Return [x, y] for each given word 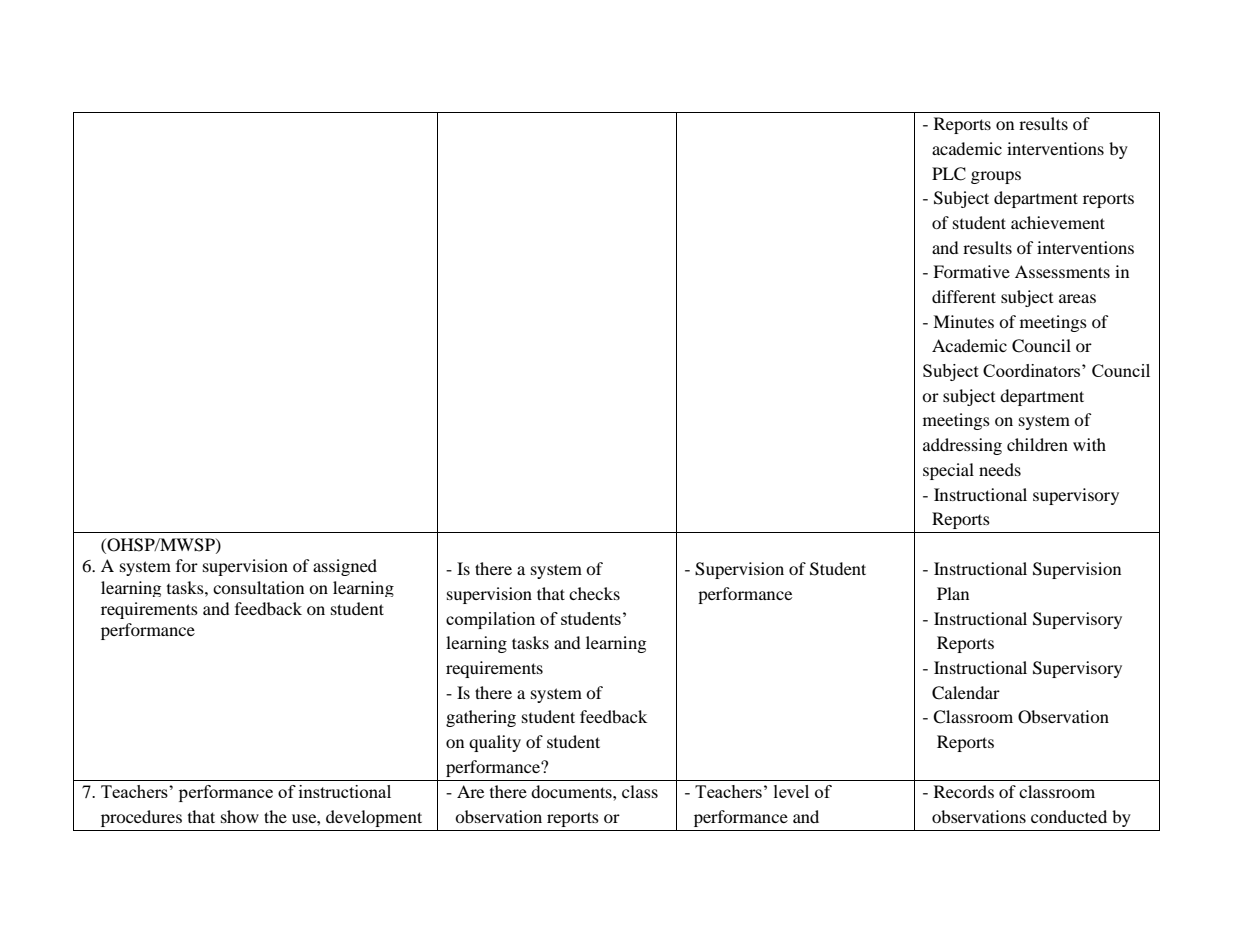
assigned [345, 567]
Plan [953, 593]
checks [594, 593]
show [240, 816]
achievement [1058, 222]
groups [996, 177]
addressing [962, 446]
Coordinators [1033, 370]
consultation [258, 587]
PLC [949, 174]
